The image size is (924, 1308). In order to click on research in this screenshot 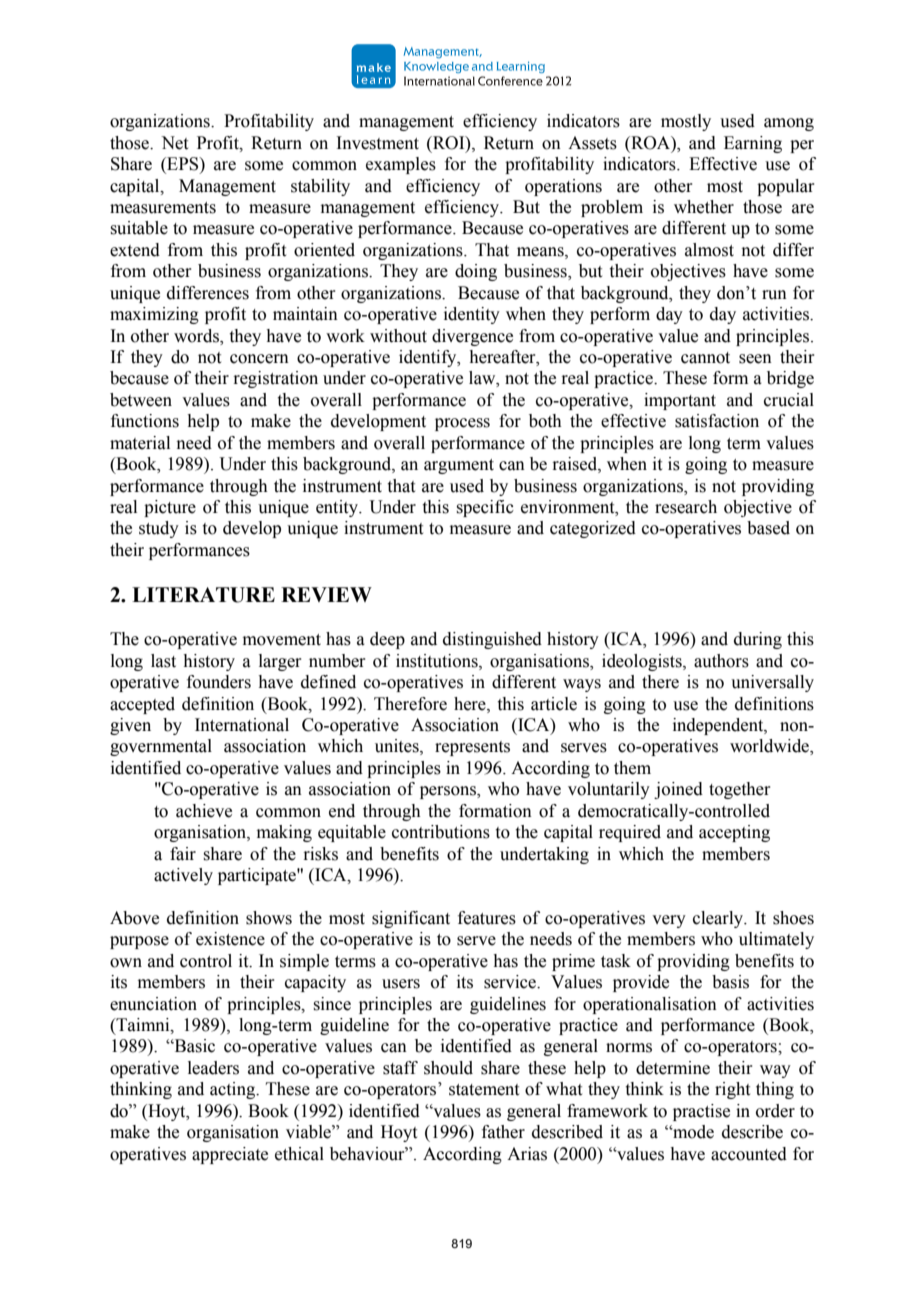, I will do `click(686, 507)`.
